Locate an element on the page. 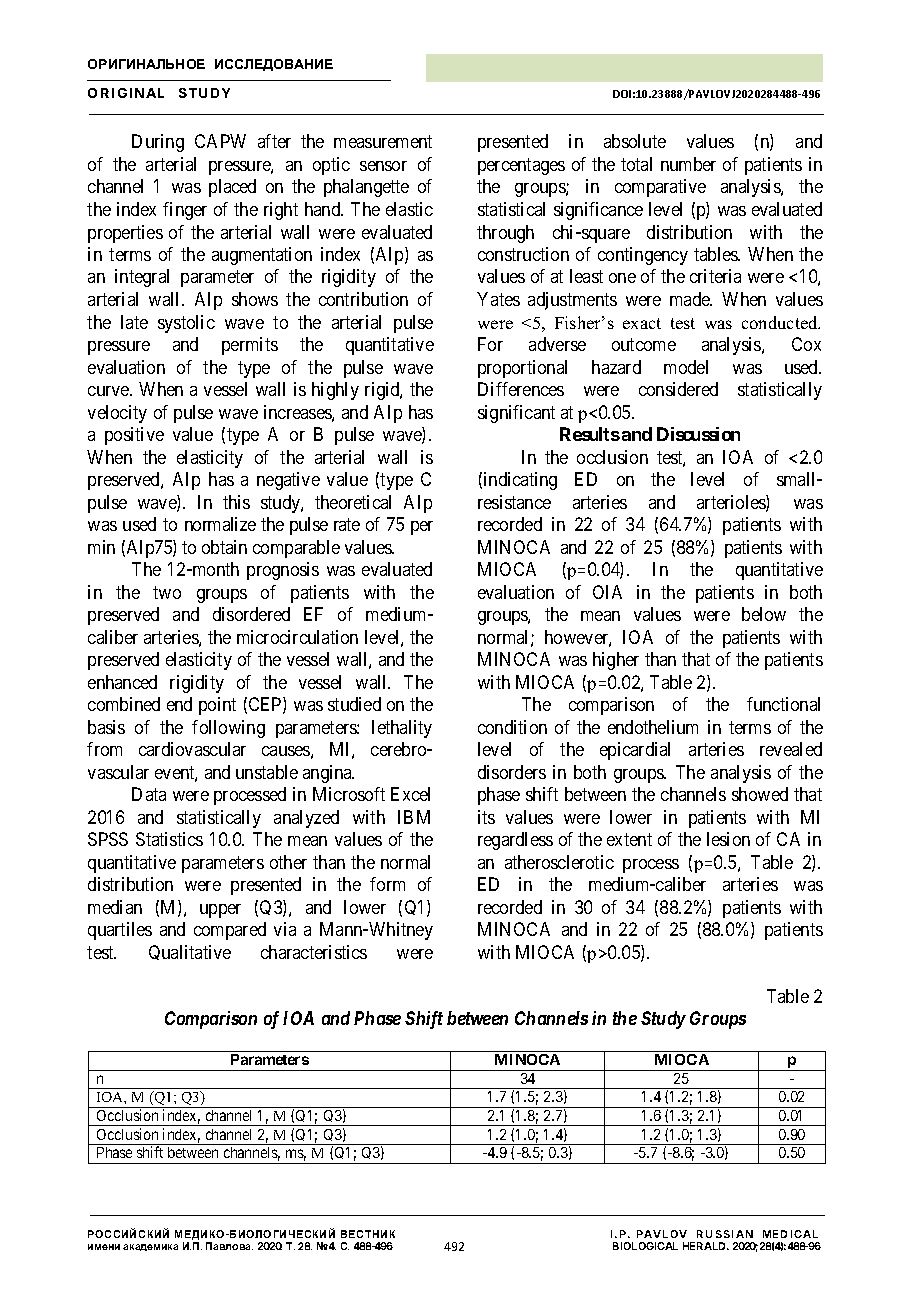 The width and height of the document is (924, 1308). Qualitative is located at coordinates (190, 952).
